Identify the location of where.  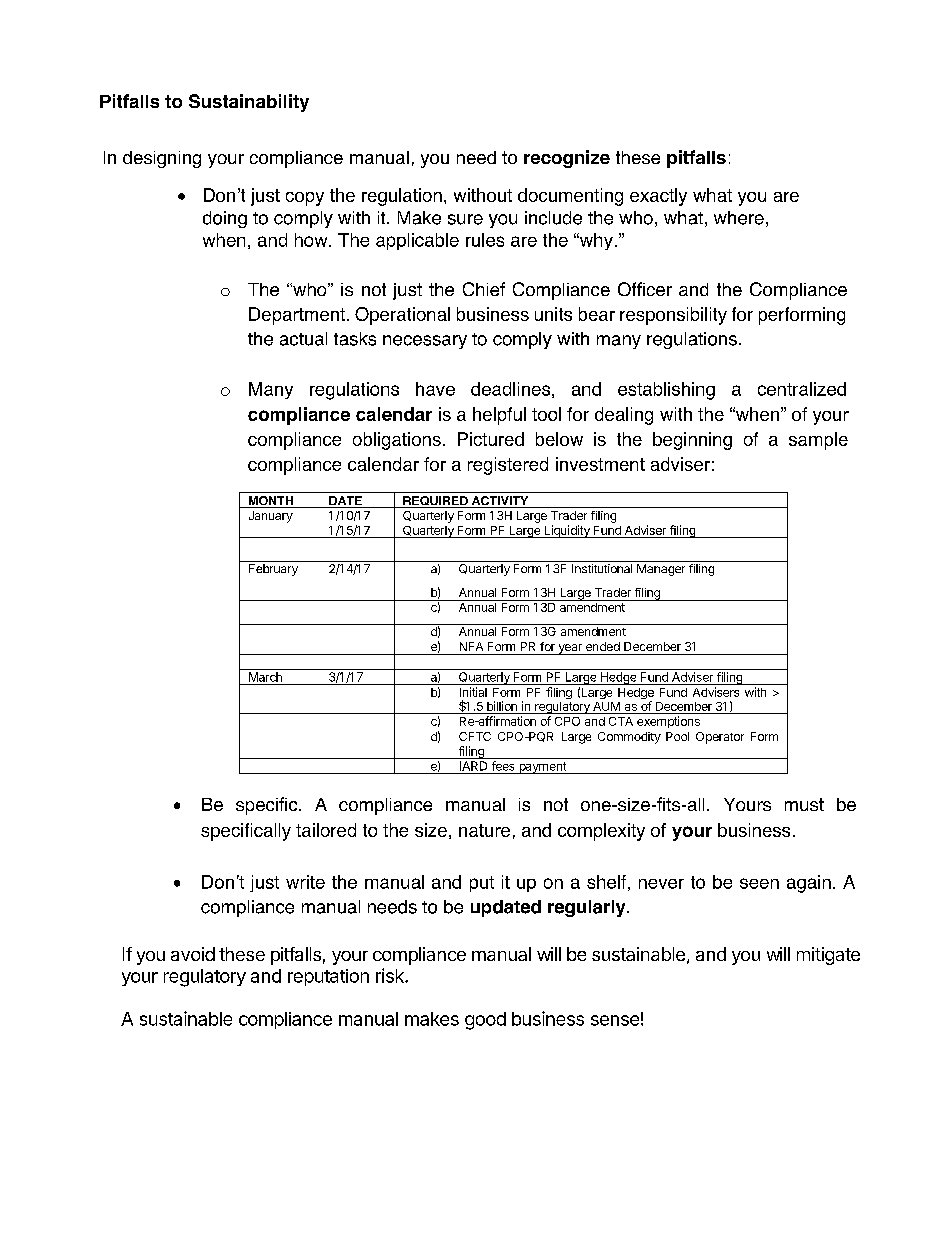
(739, 218).
